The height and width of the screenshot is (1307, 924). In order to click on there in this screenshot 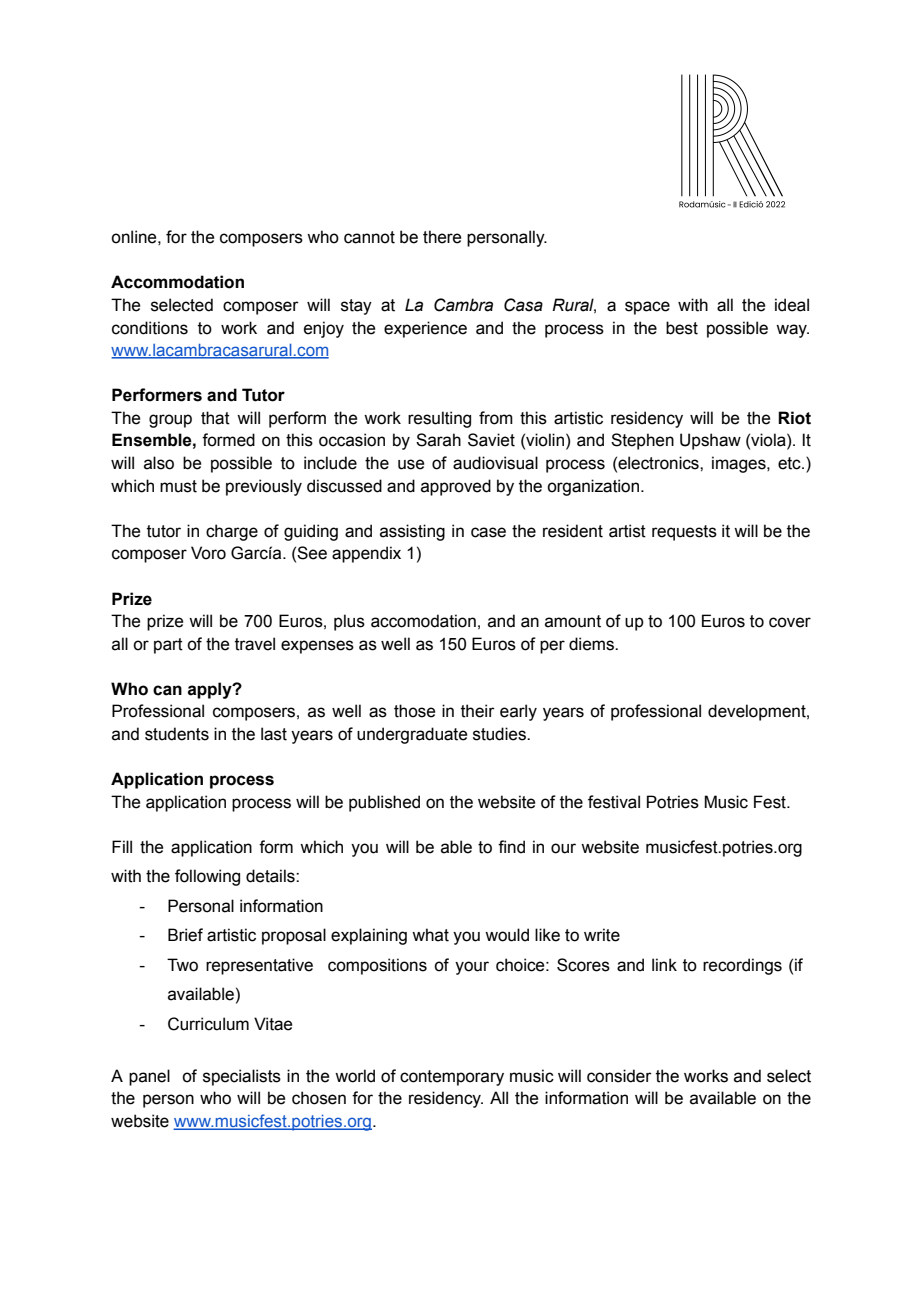, I will do `click(442, 237)`.
